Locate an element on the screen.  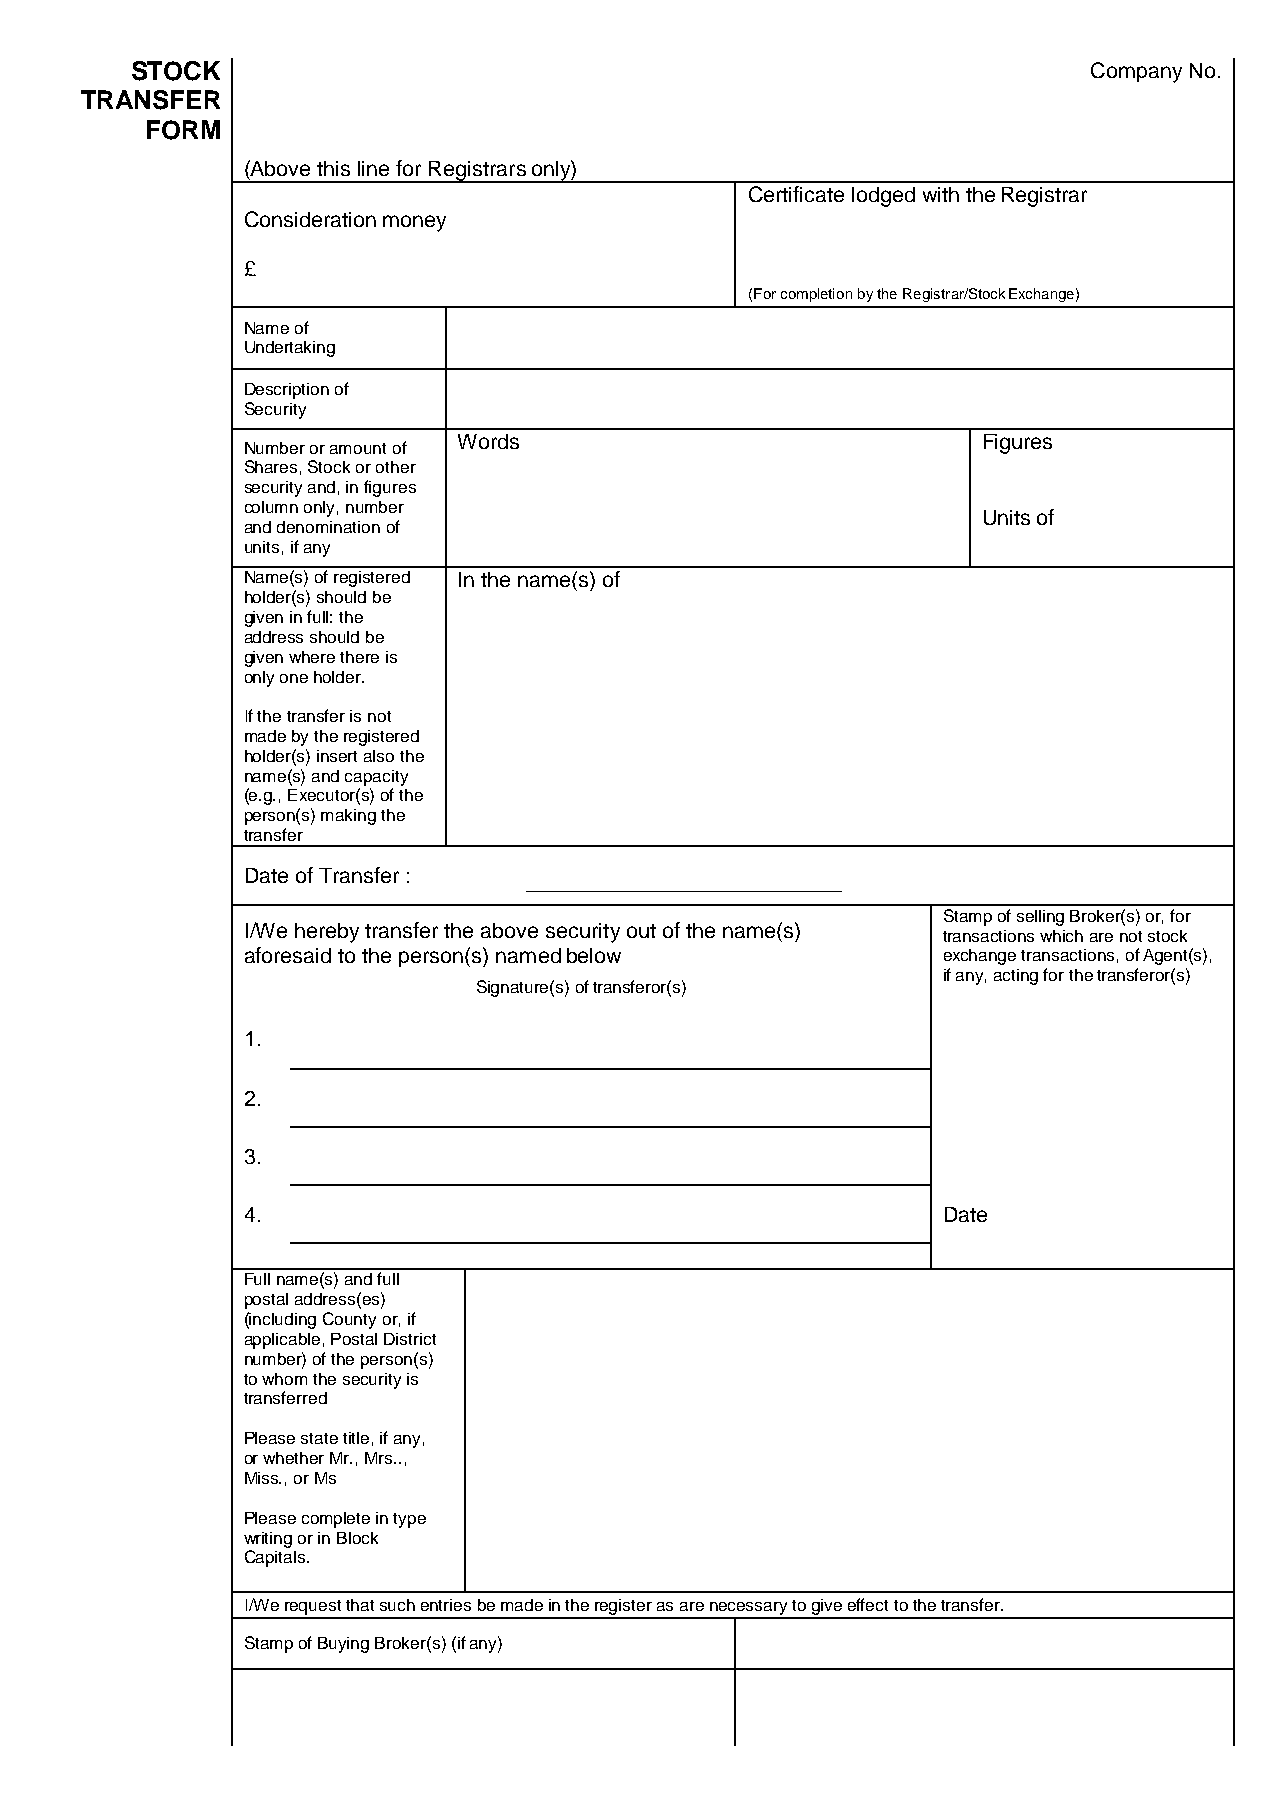
entries is located at coordinates (446, 1605).
